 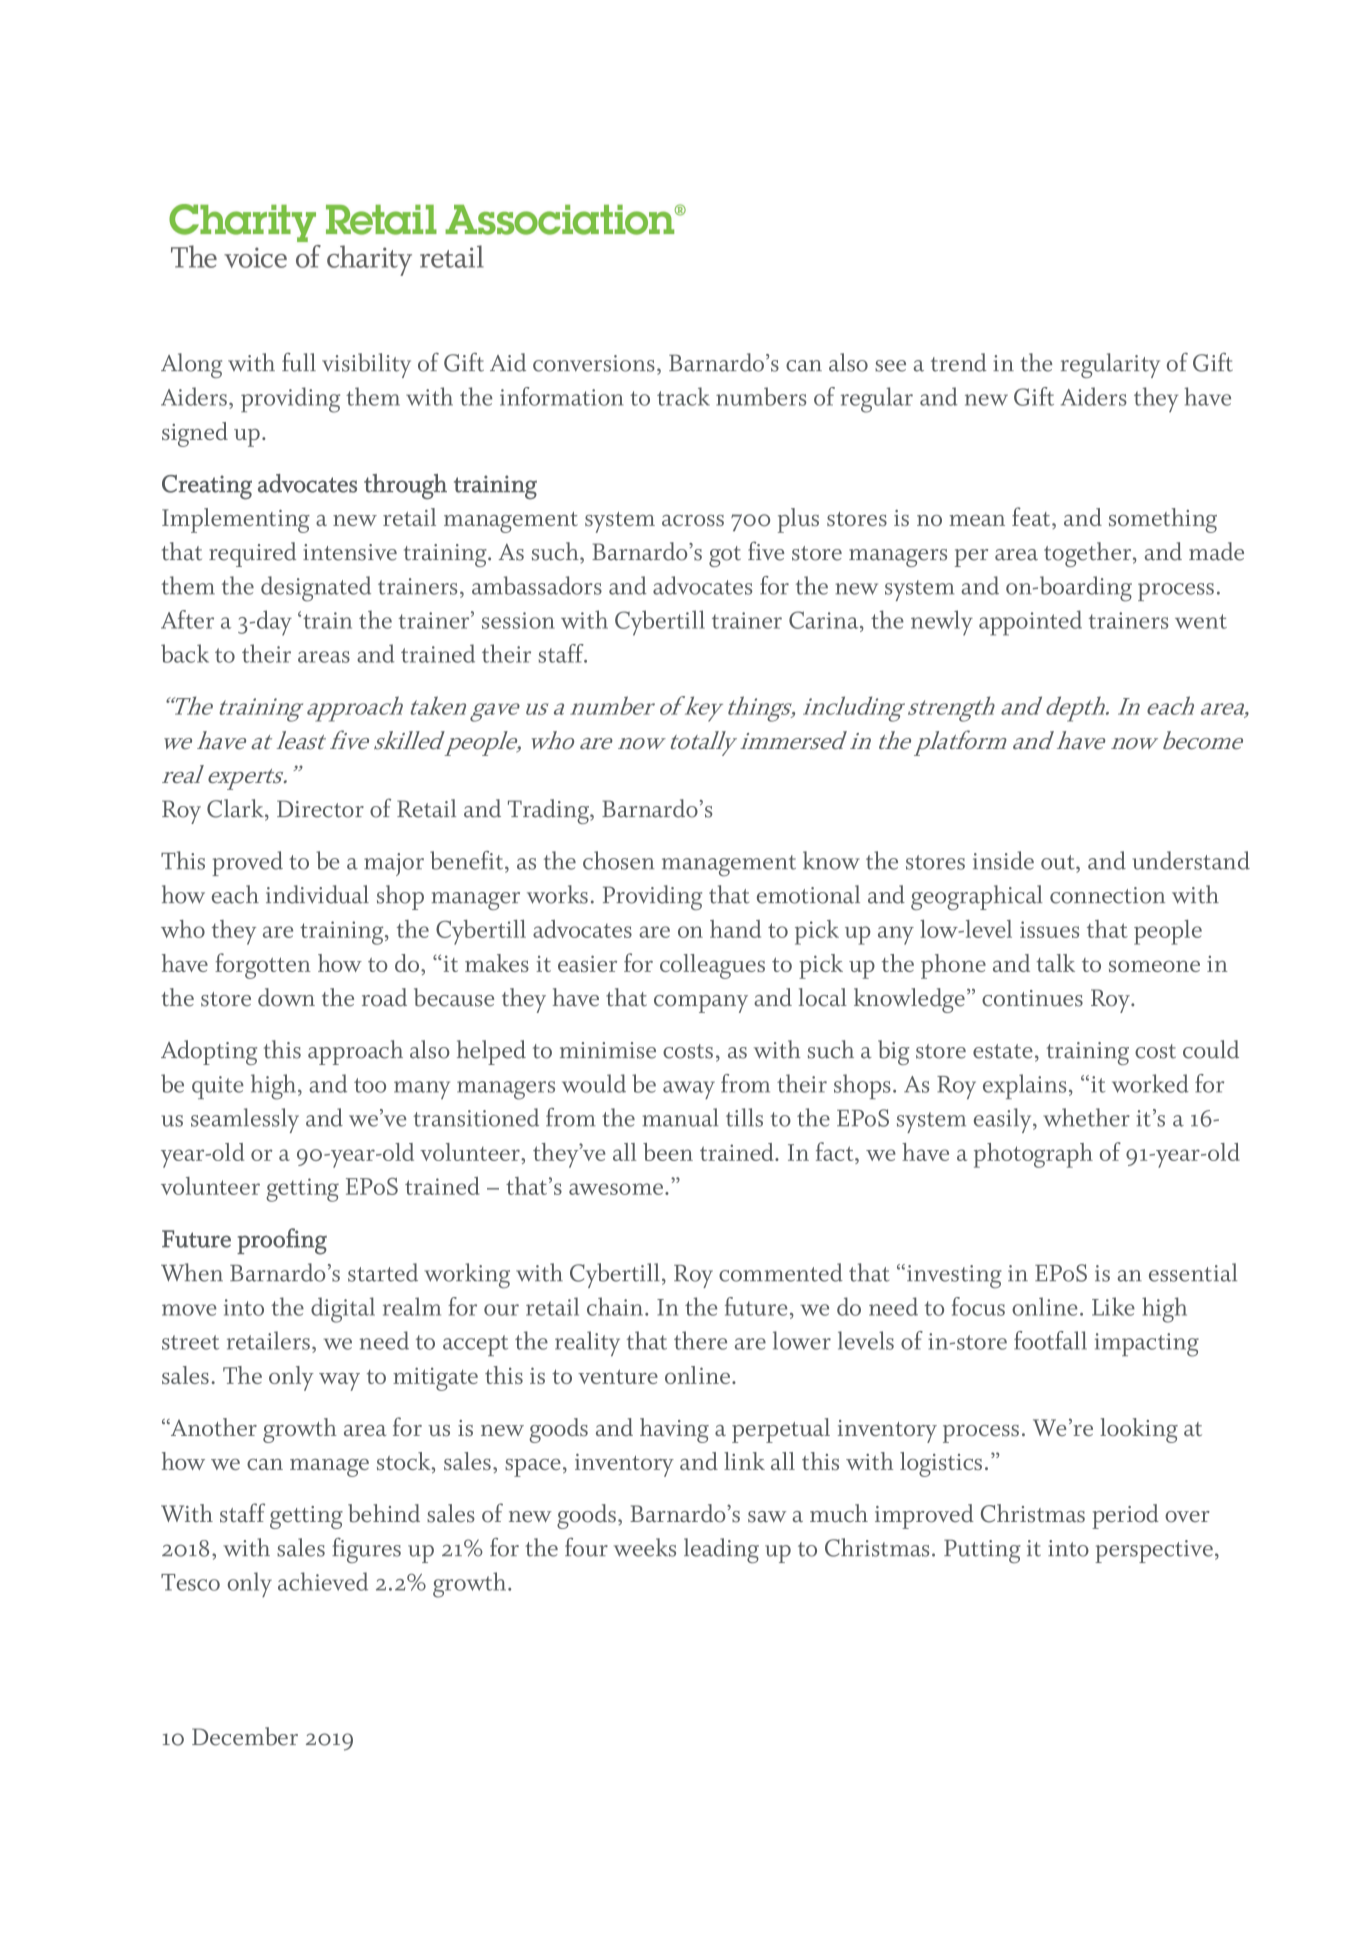 What do you see at coordinates (959, 362) in the screenshot?
I see `trend` at bounding box center [959, 362].
